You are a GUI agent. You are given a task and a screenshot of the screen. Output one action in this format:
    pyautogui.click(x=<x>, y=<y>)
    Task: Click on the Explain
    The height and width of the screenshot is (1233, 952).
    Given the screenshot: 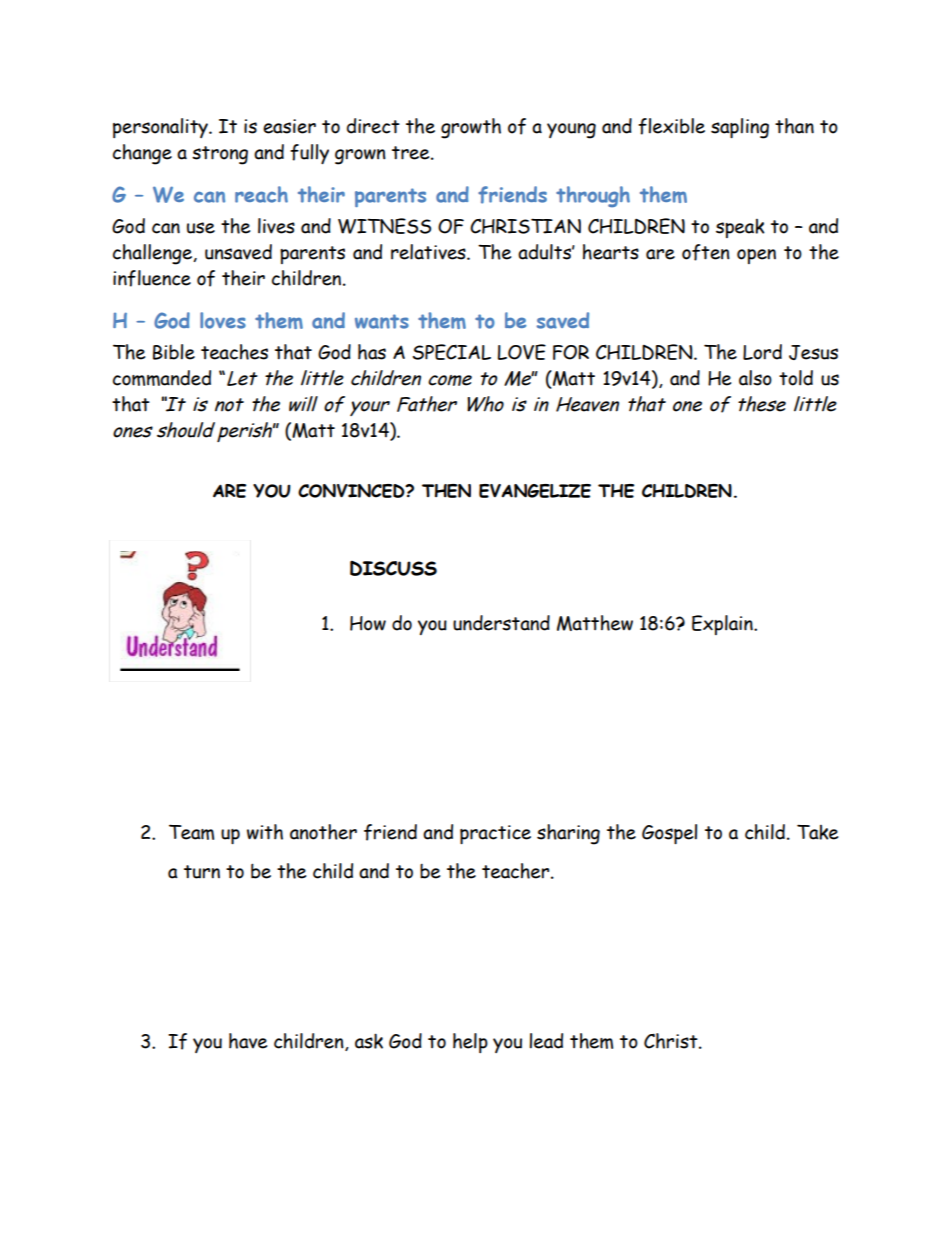 What is the action you would take?
    pyautogui.click(x=723, y=625)
